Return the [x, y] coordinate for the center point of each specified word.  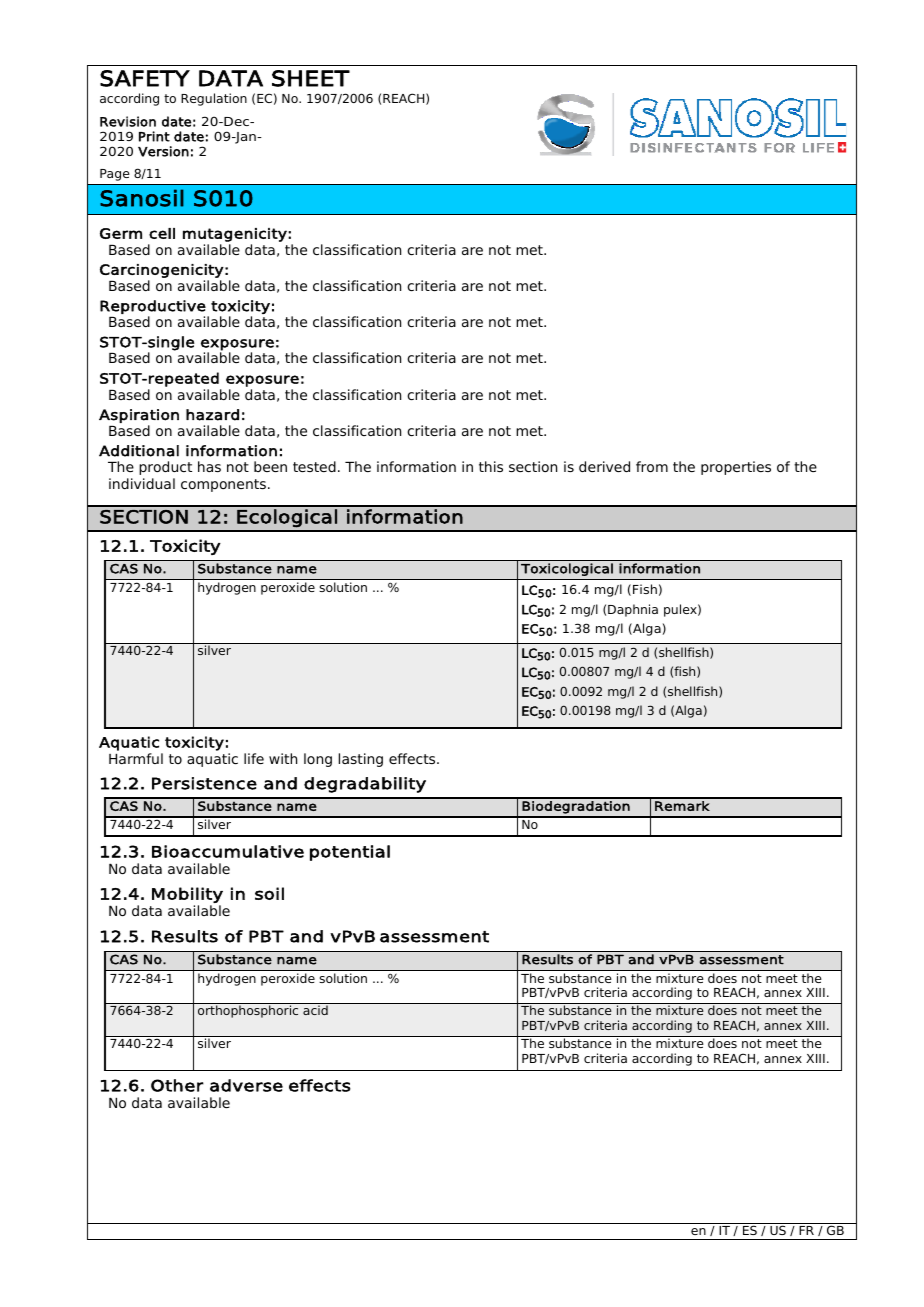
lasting [361, 760]
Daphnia [633, 610]
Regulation [214, 99]
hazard [212, 415]
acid [315, 1010]
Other [177, 1085]
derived [604, 466]
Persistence [204, 783]
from [652, 466]
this [491, 466]
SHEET [311, 78]
